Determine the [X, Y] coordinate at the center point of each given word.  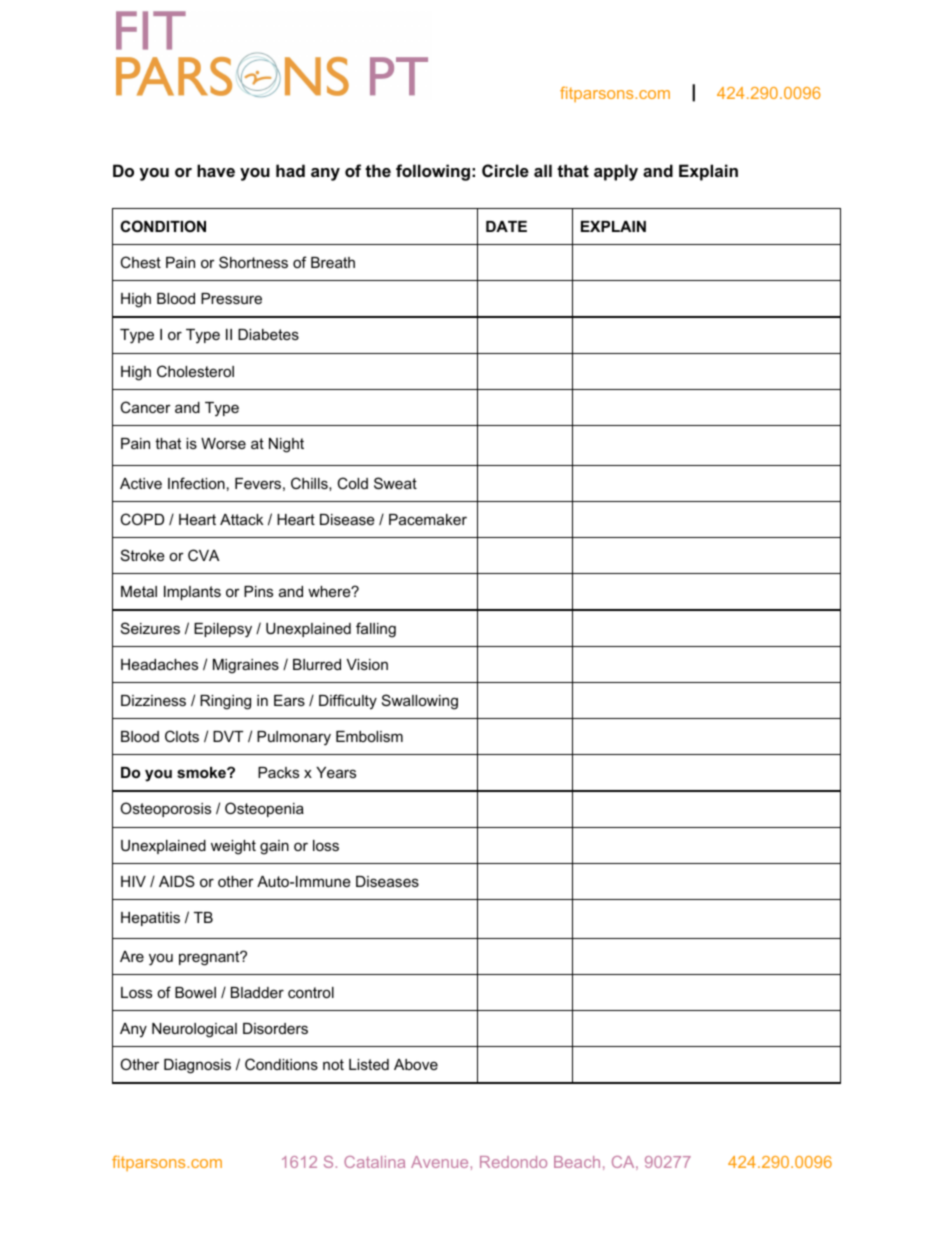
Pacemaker [428, 519]
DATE [506, 226]
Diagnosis [197, 1066]
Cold [352, 483]
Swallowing [420, 702]
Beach [577, 1162]
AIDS [177, 881]
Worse [223, 443]
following [433, 172]
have [216, 170]
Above [416, 1064]
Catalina [374, 1162]
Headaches [159, 664]
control [311, 992]
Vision [367, 664]
